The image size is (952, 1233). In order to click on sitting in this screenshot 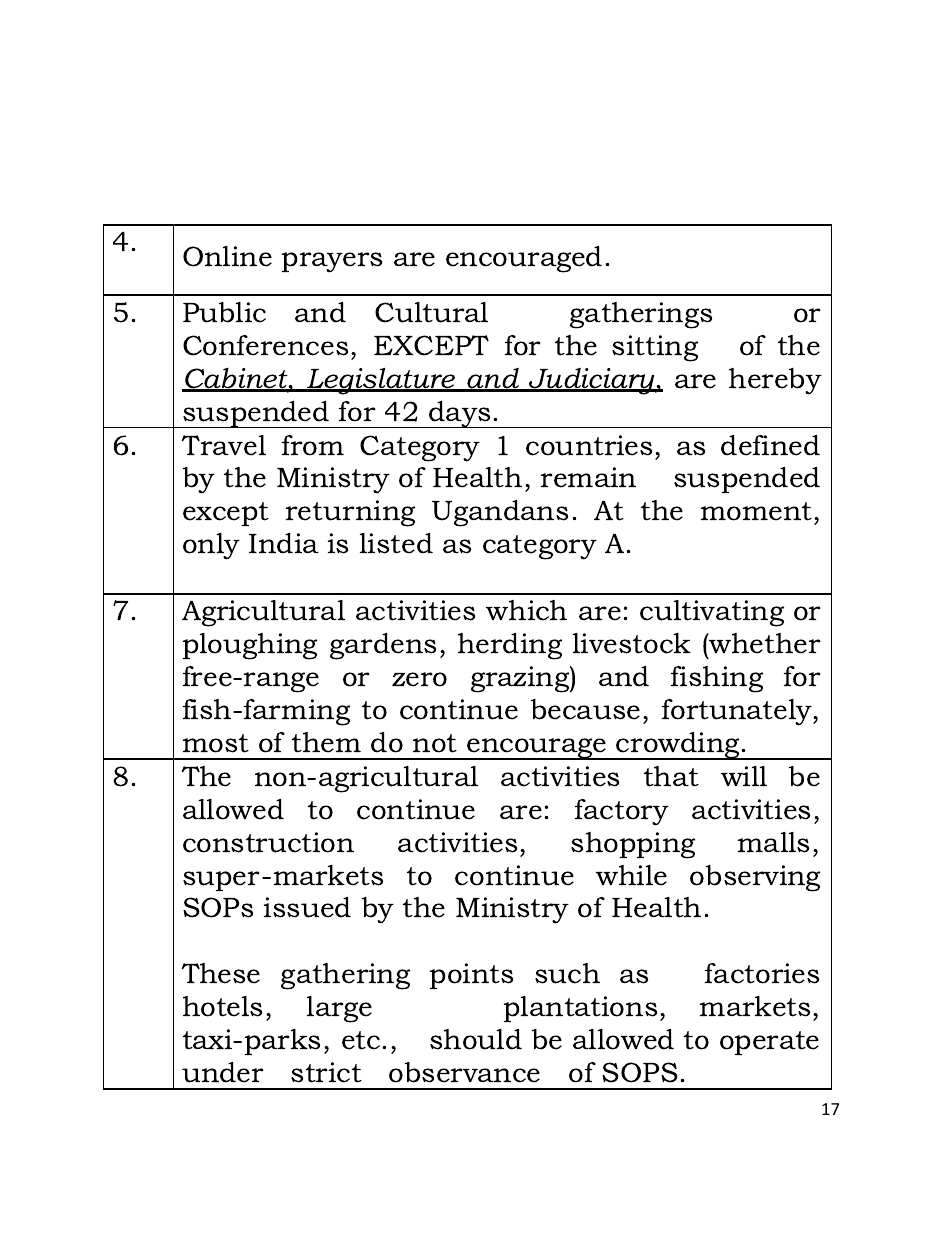, I will do `click(655, 348)`.
